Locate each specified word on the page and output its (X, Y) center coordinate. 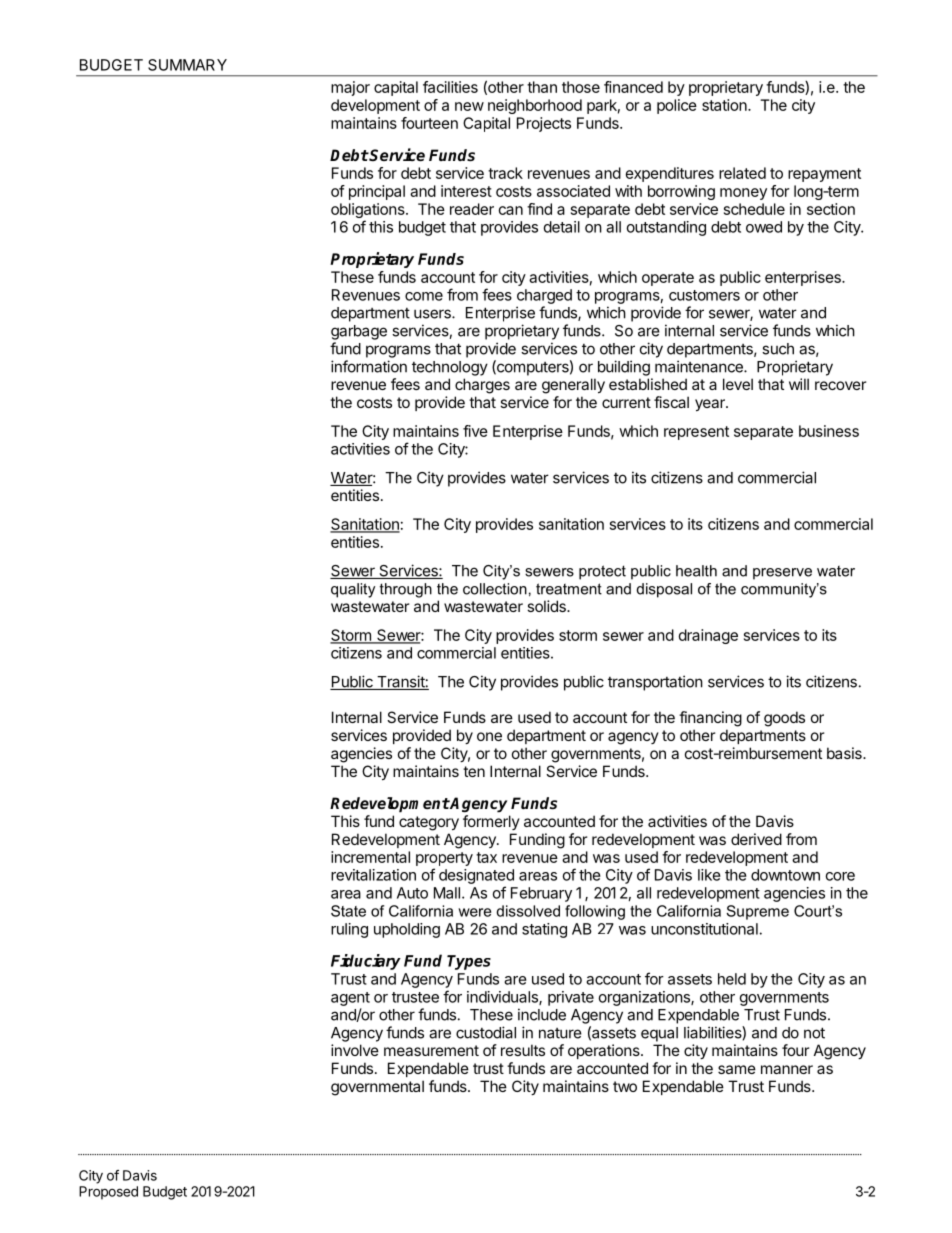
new (469, 106)
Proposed (108, 1193)
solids (547, 606)
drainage (708, 636)
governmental (377, 1088)
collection (495, 589)
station (725, 105)
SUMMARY (187, 65)
